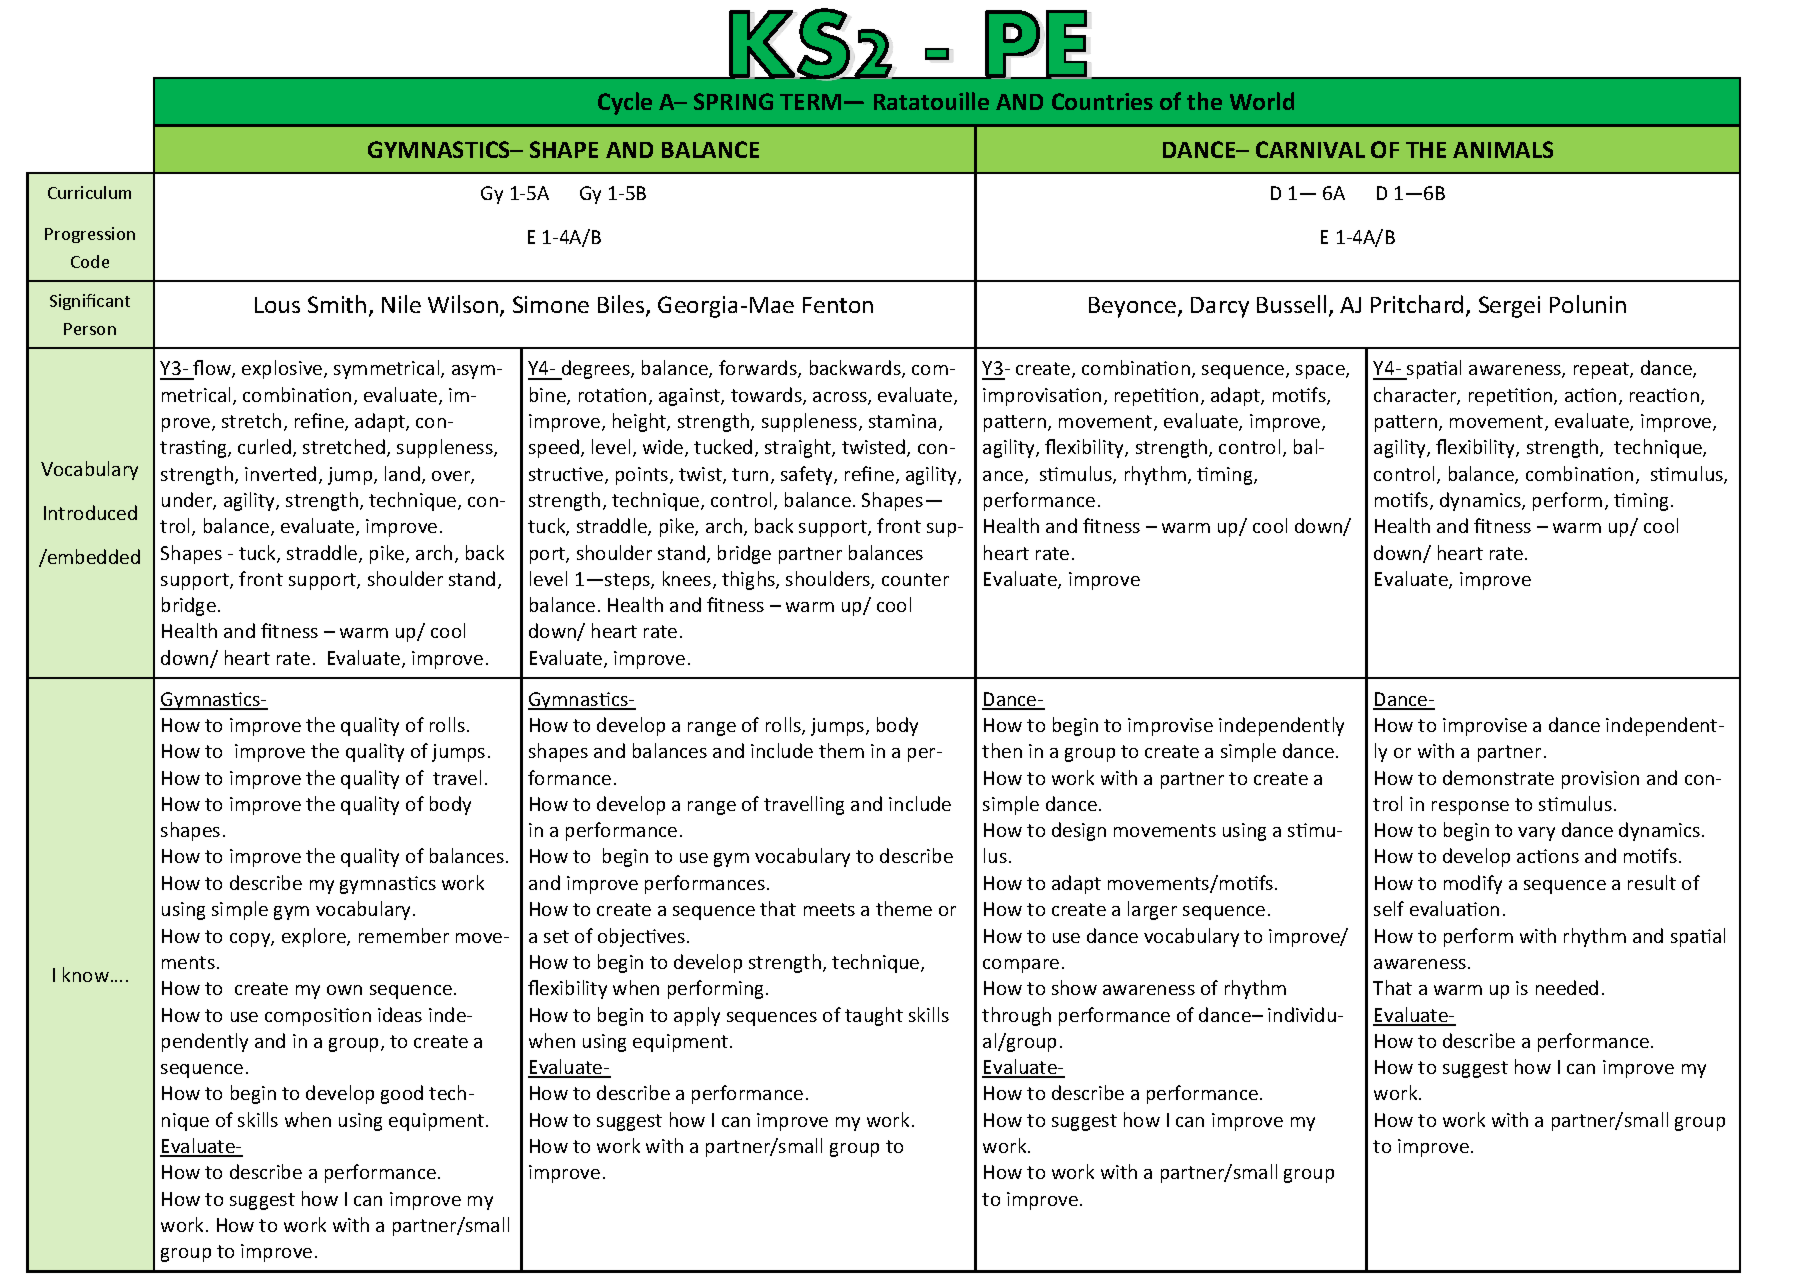  What do you see at coordinates (315, 937) in the screenshot?
I see `explore` at bounding box center [315, 937].
